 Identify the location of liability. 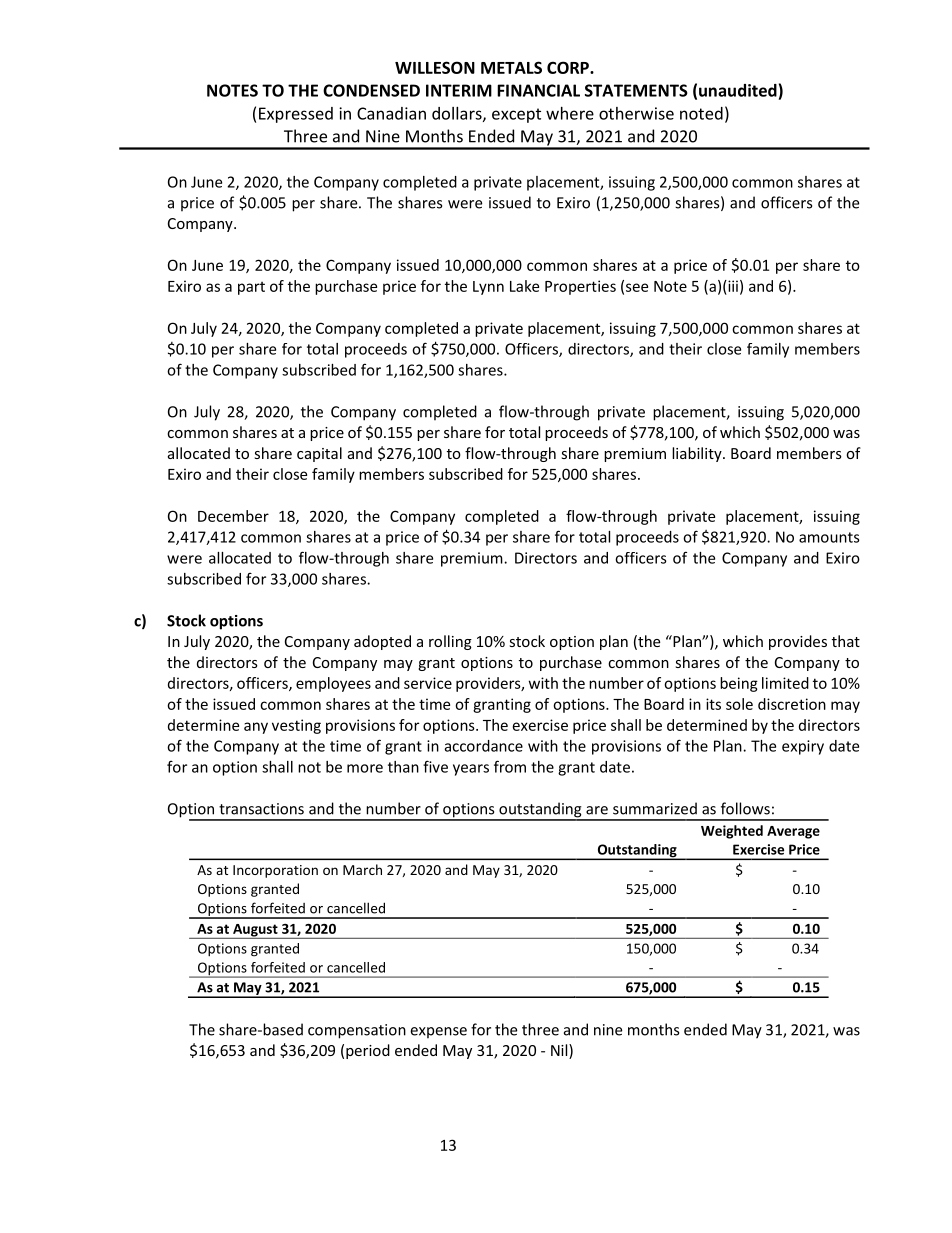
(698, 454).
